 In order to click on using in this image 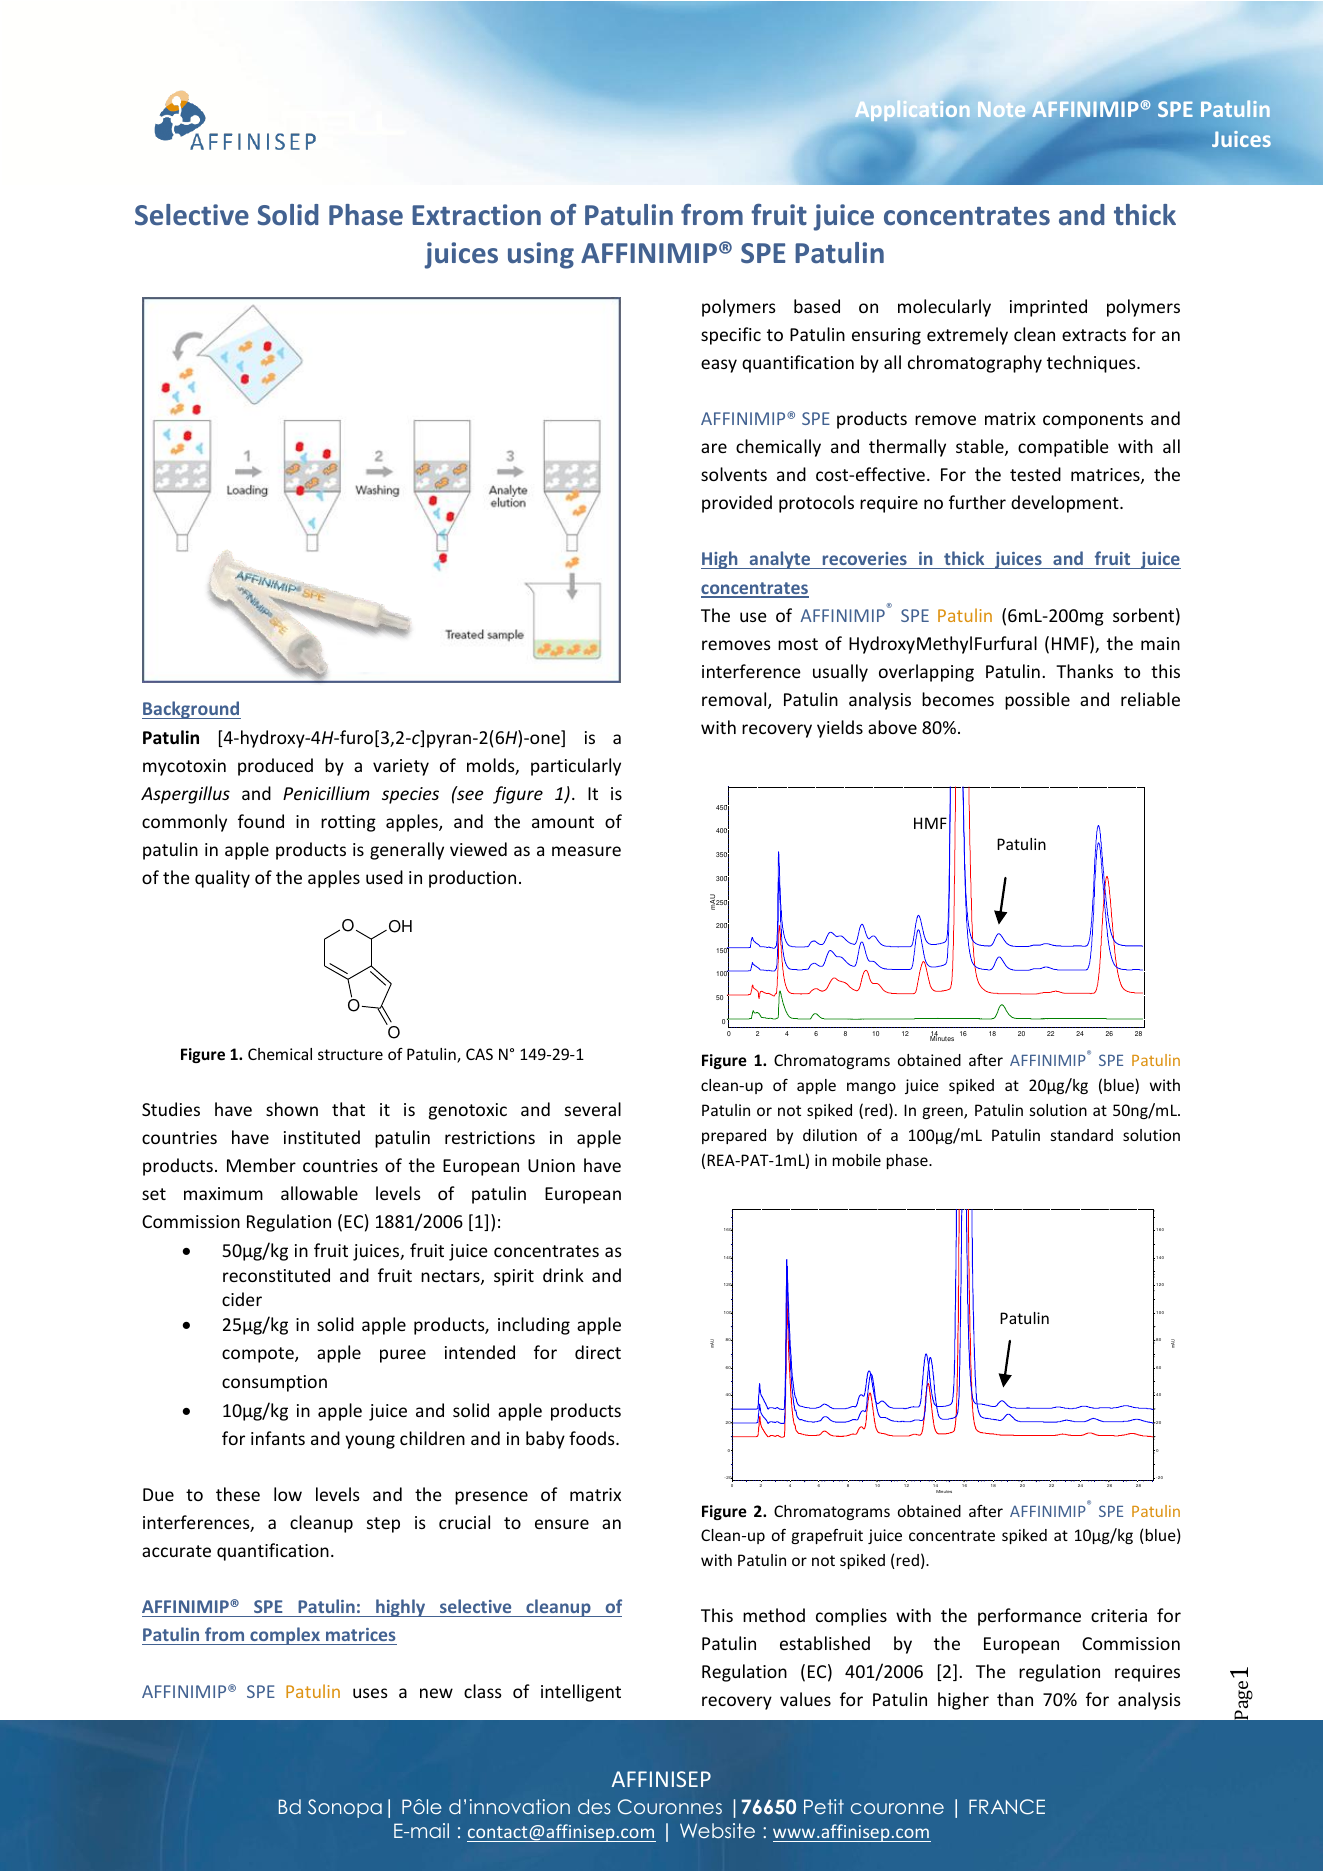, I will do `click(541, 255)`.
